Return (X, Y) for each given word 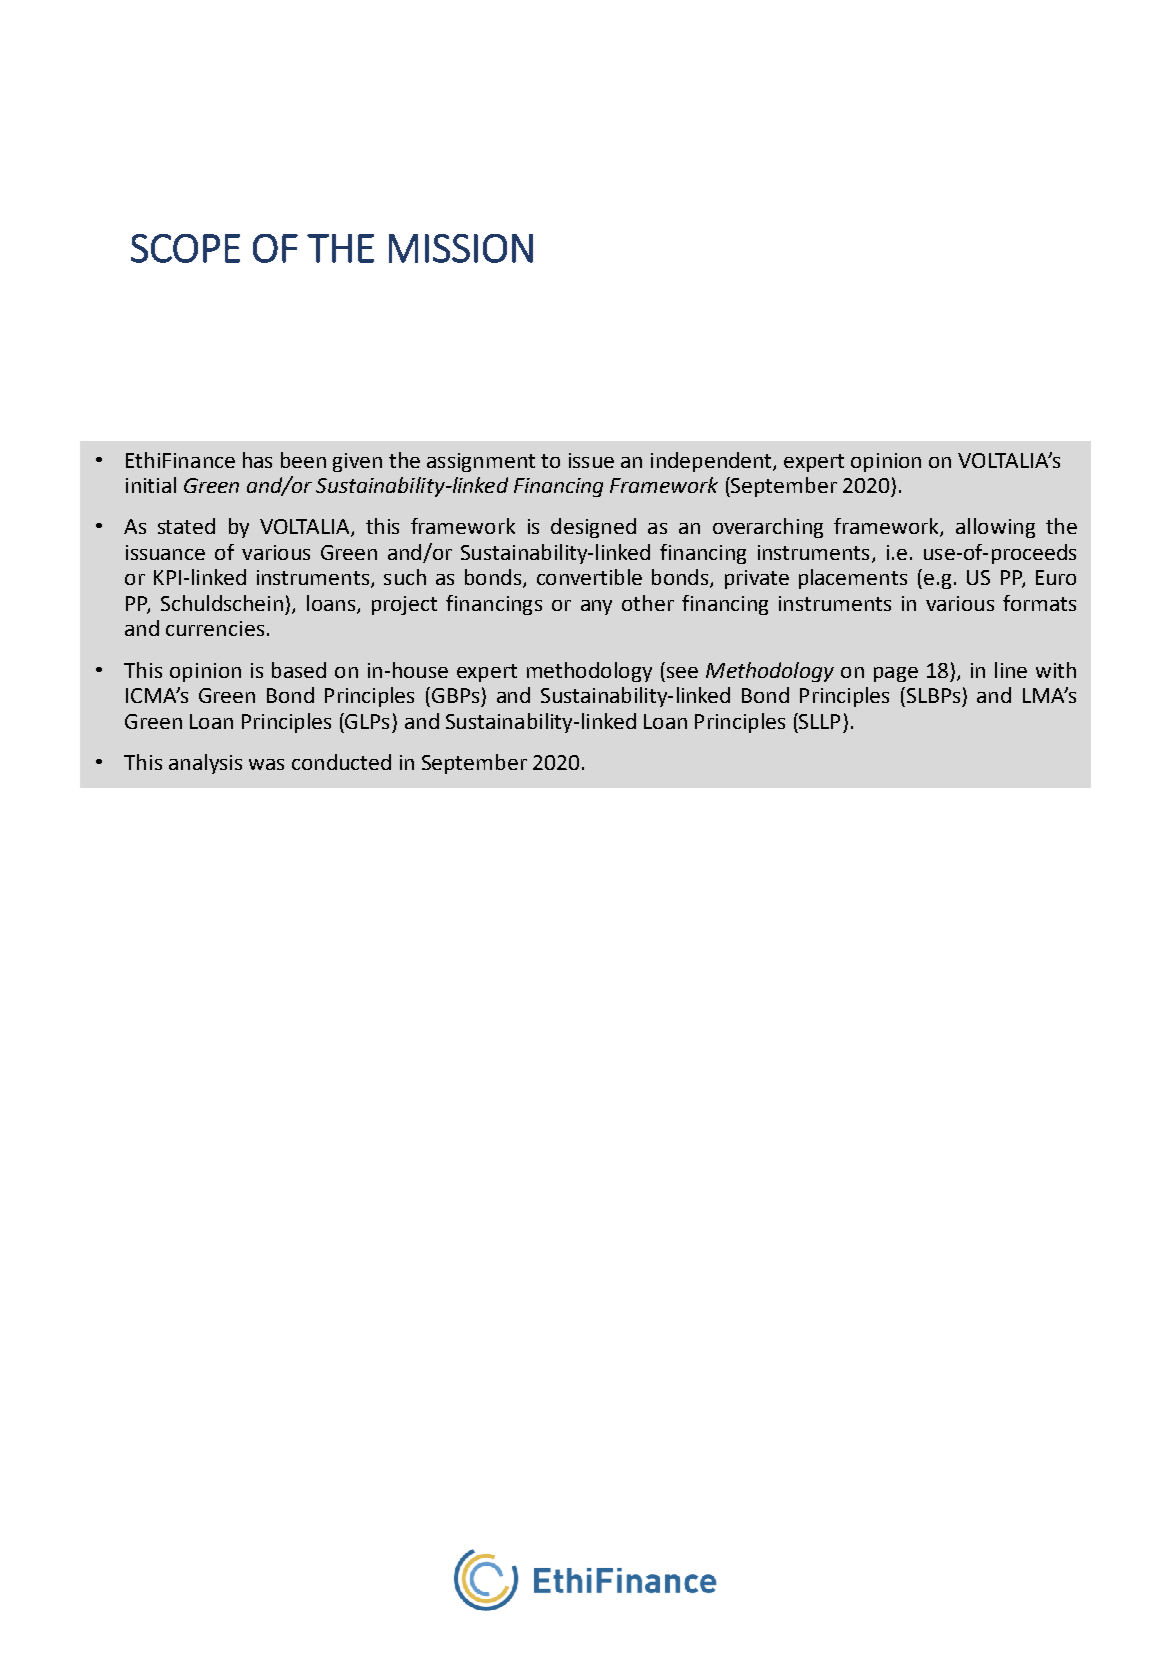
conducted (341, 762)
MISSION (461, 248)
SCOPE (185, 248)
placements (853, 579)
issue (591, 460)
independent (712, 462)
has (257, 460)
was (266, 764)
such (405, 577)
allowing (995, 528)
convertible (589, 577)
